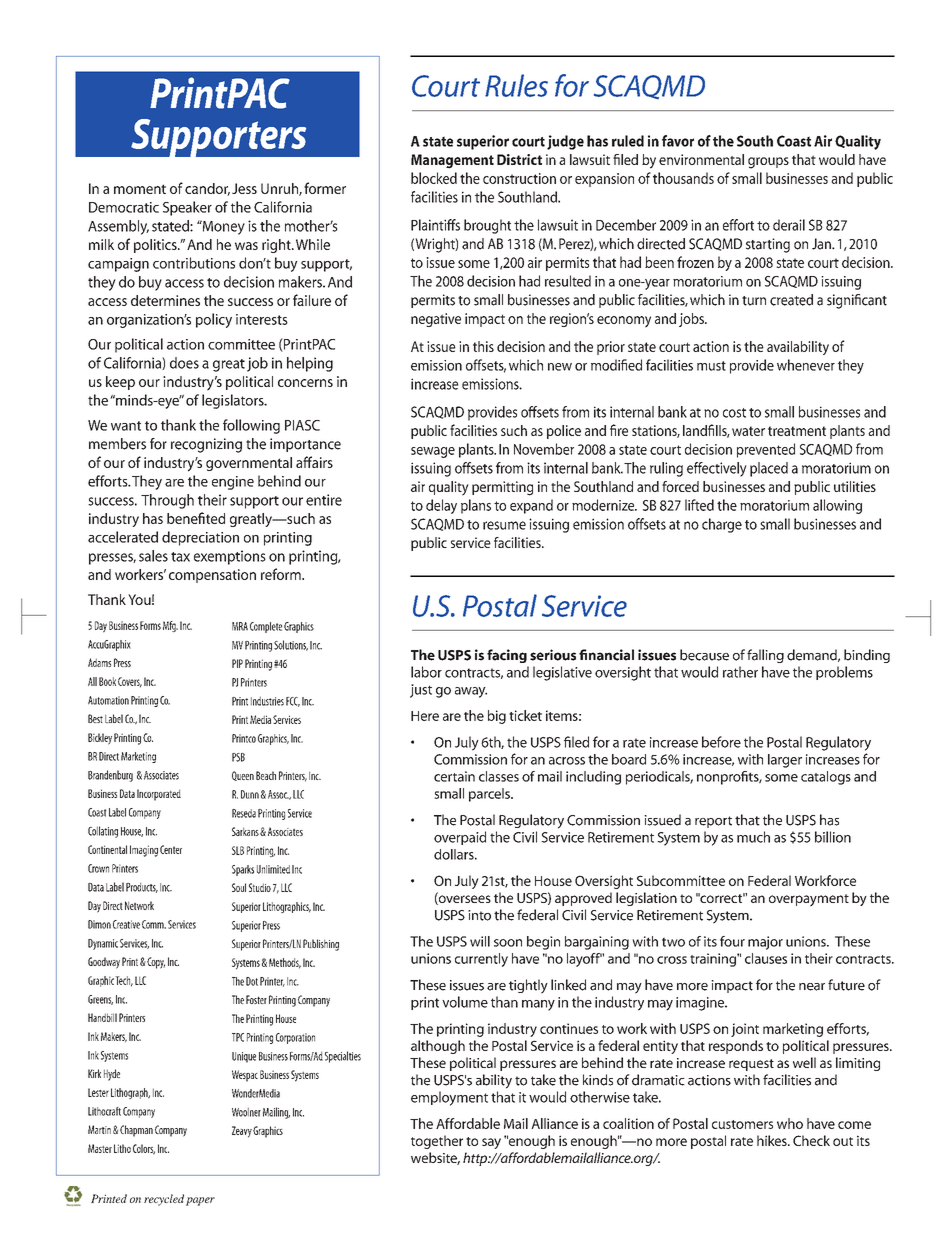 Image resolution: width=952 pixels, height=1233 pixels. I want to click on say, so click(491, 1143).
